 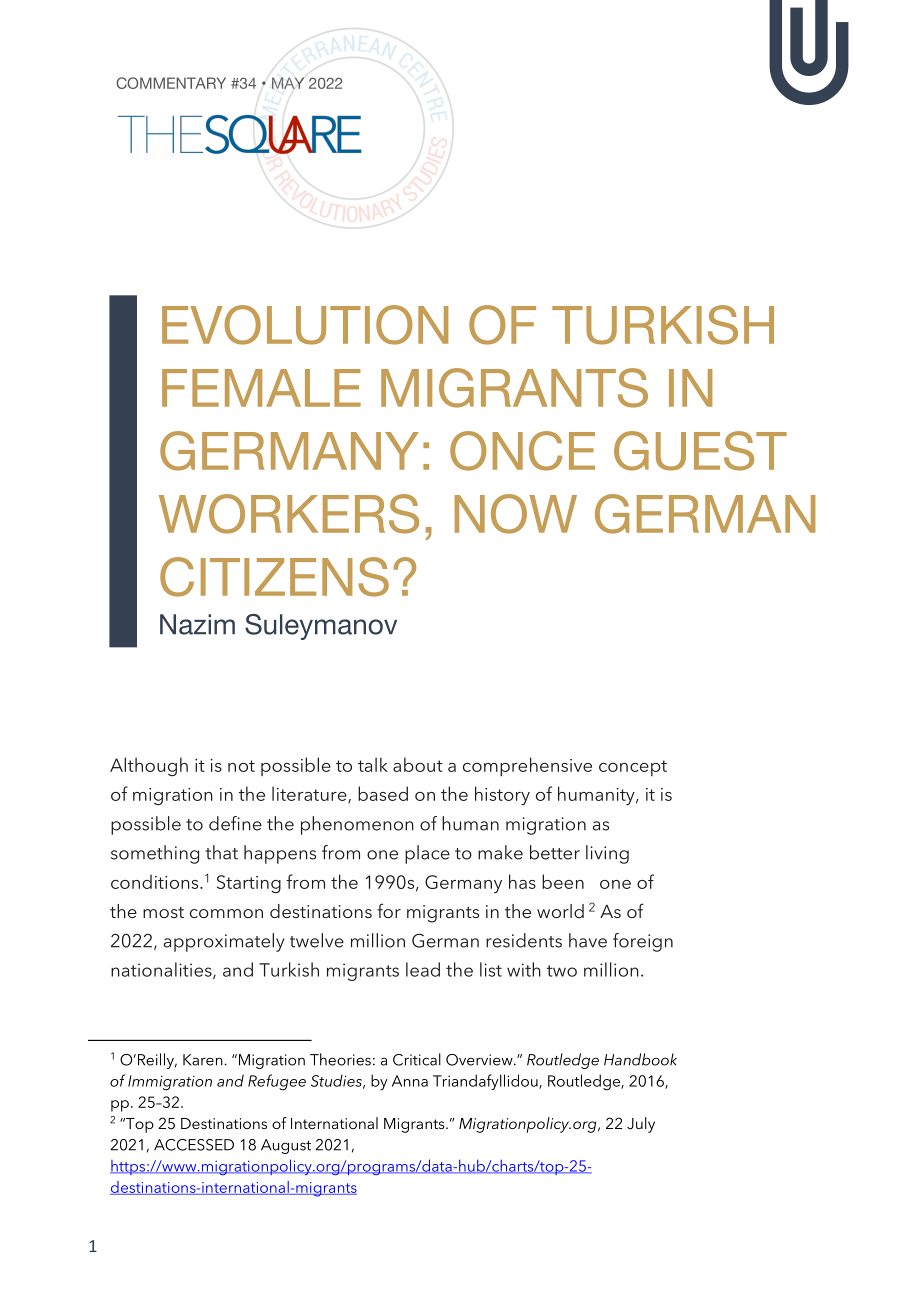 I want to click on comprehensive, so click(x=527, y=766).
